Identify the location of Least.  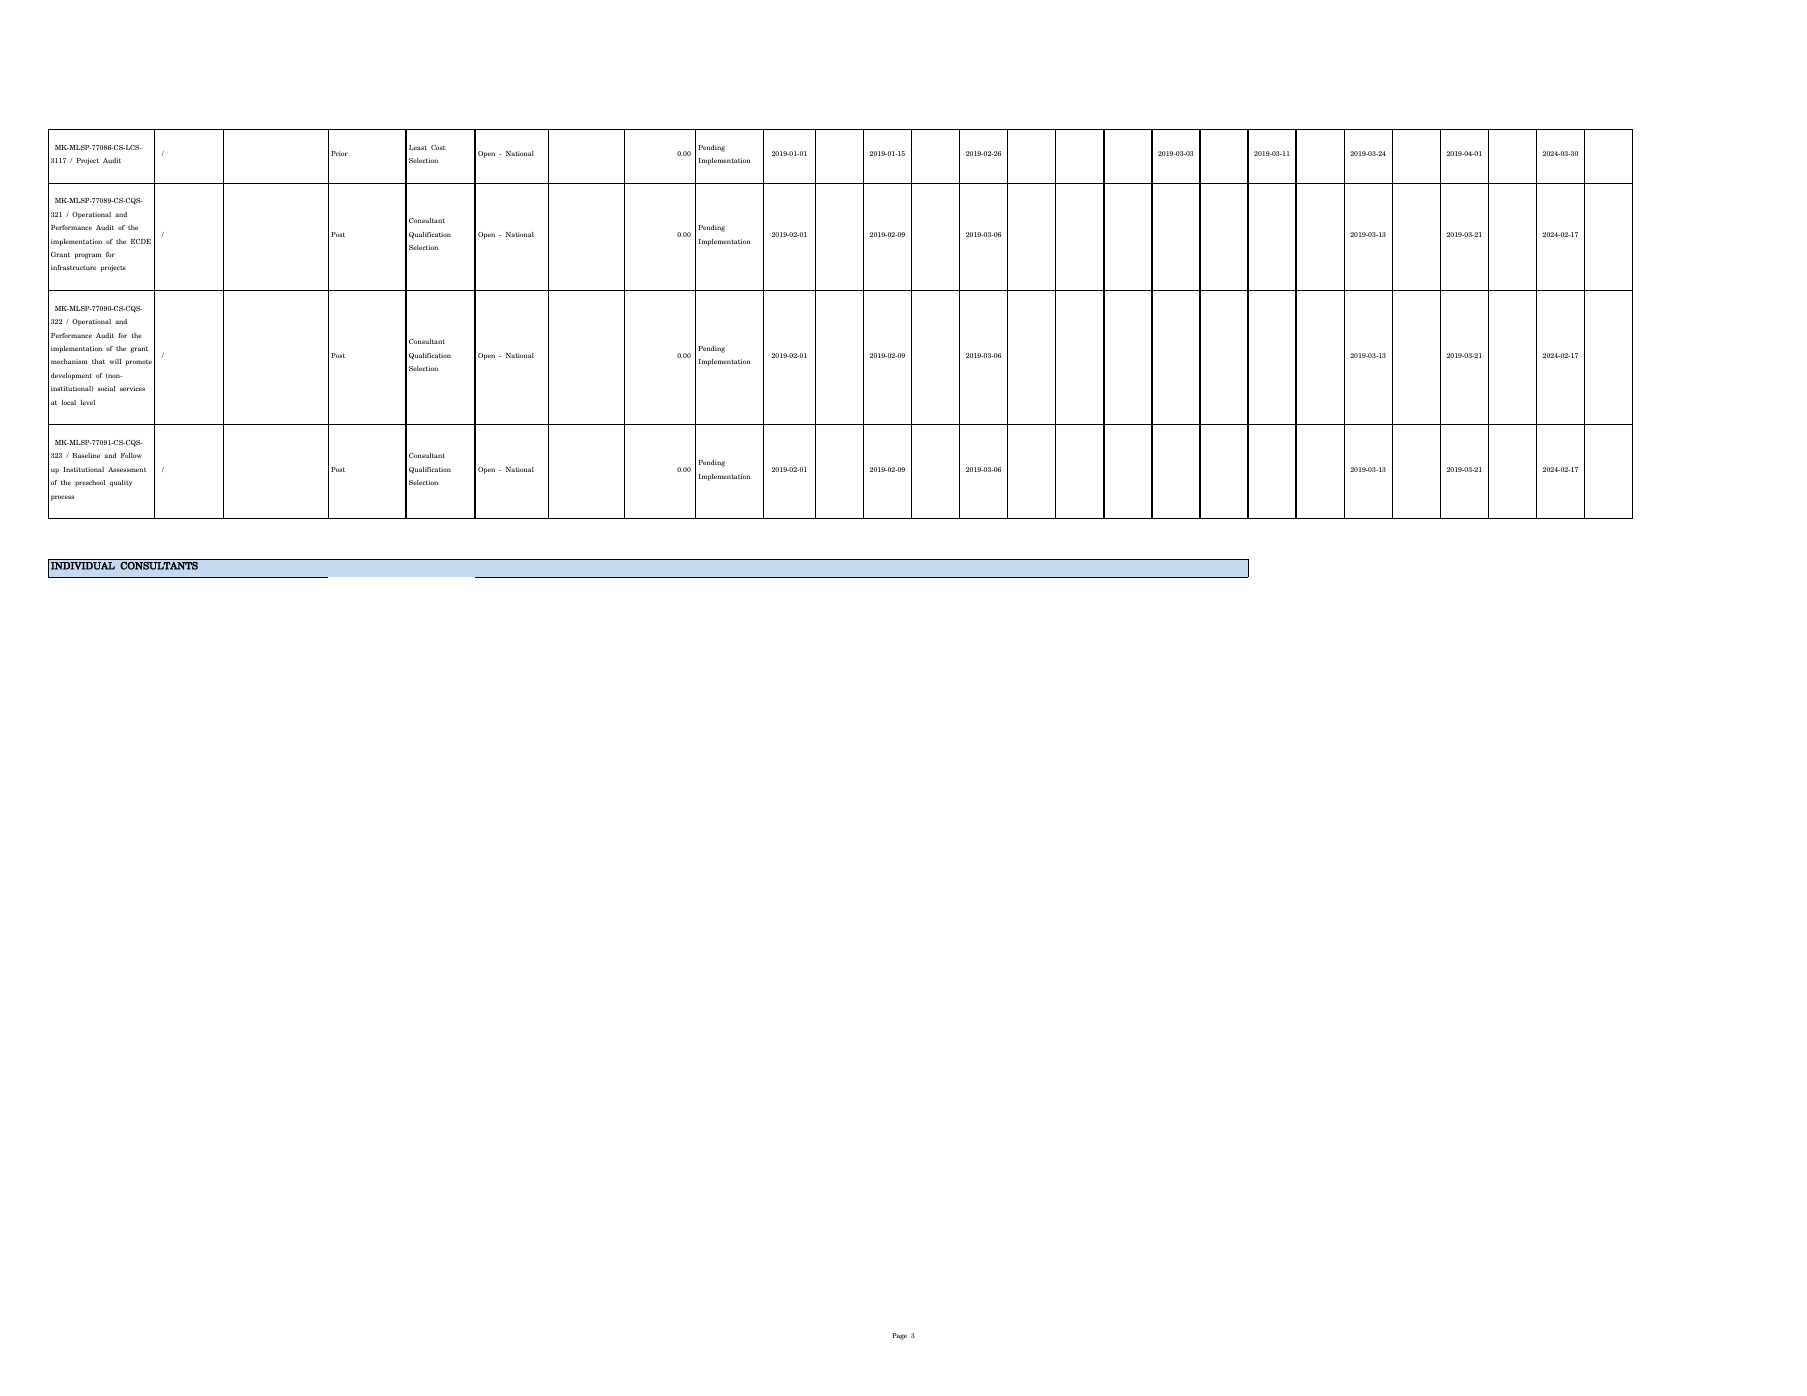
(418, 147).
